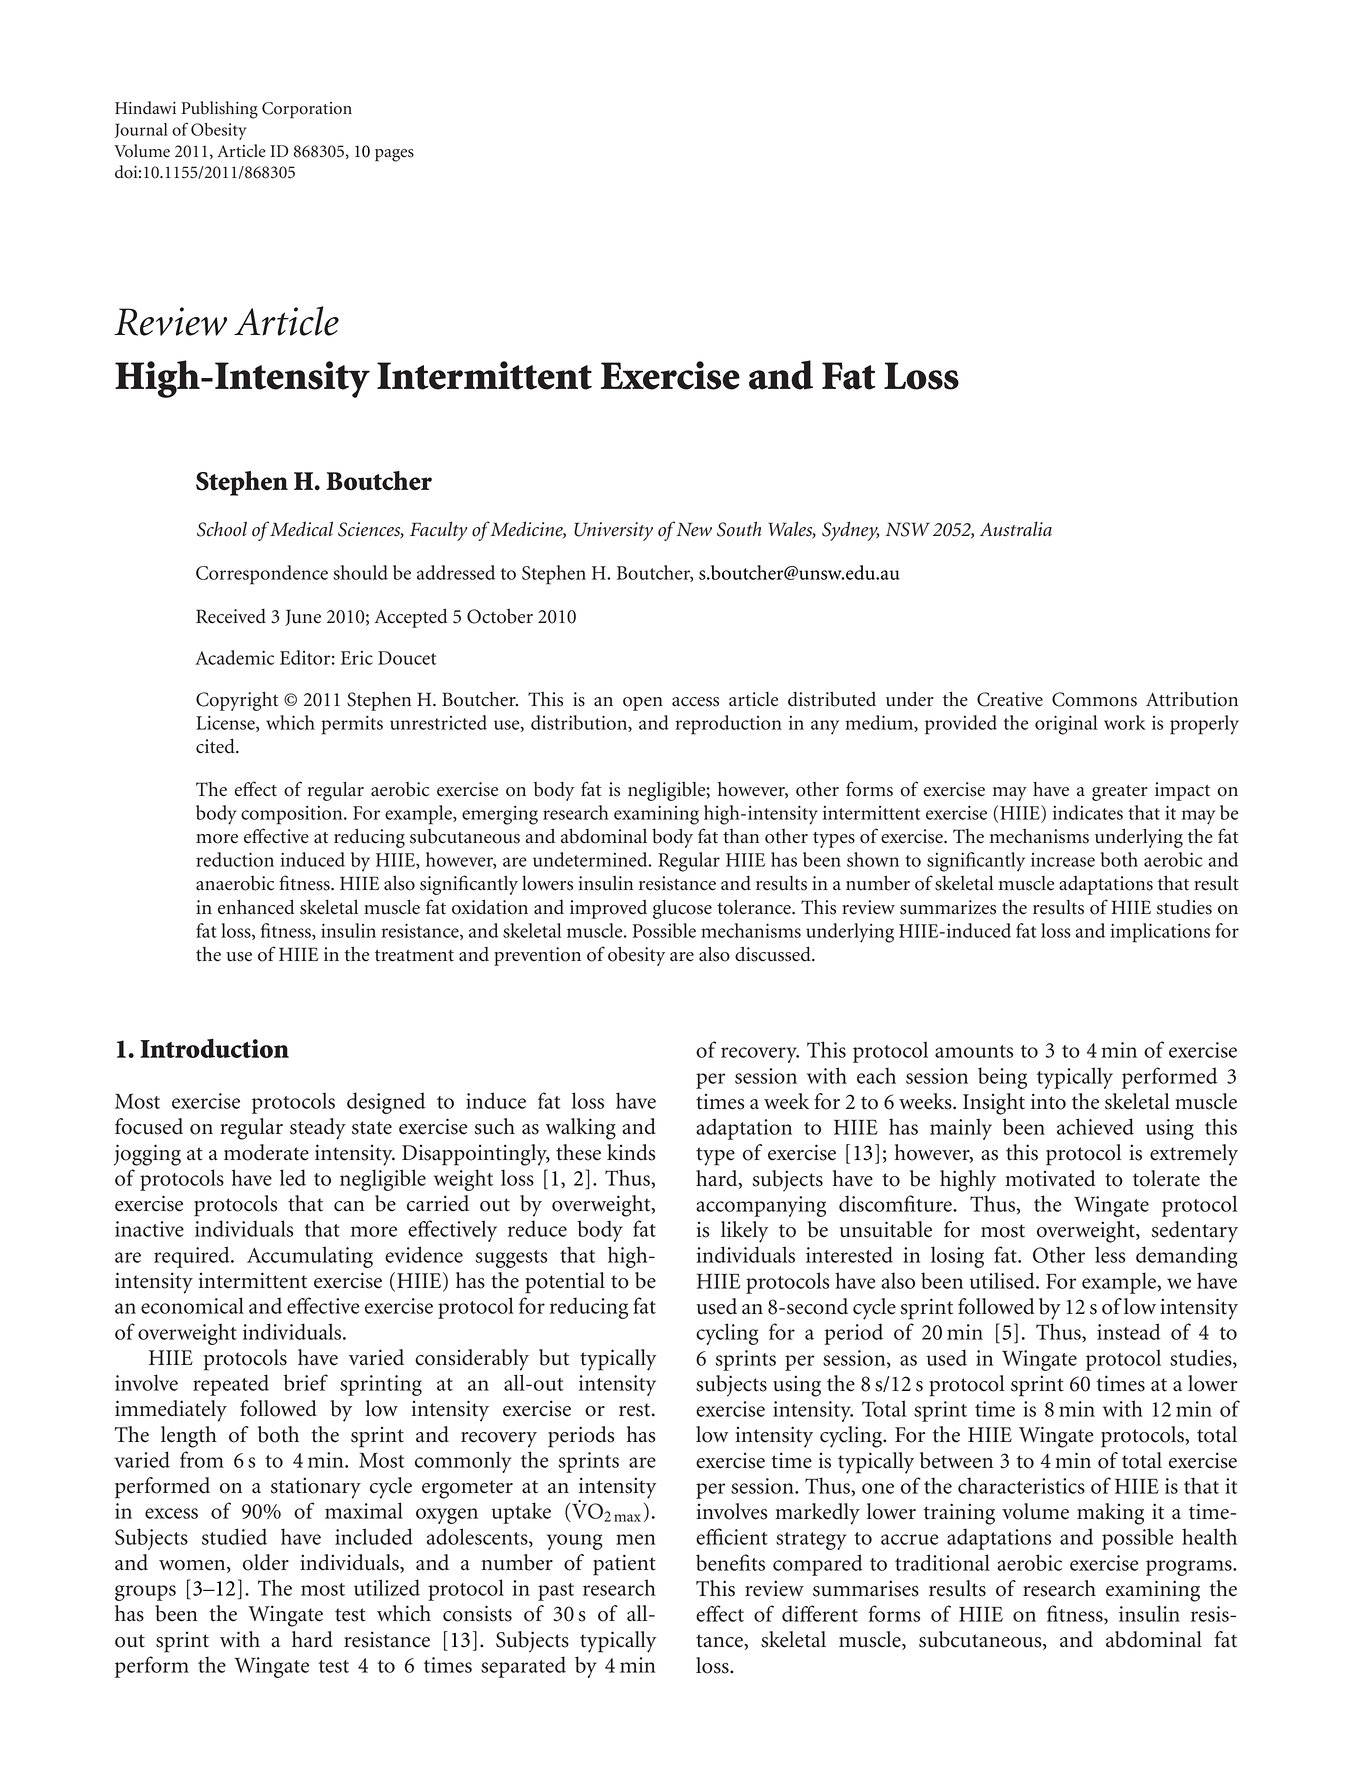 The width and height of the page is (1353, 1786). Describe the element at coordinates (234, 657) in the page. I see `Academic` at that location.
